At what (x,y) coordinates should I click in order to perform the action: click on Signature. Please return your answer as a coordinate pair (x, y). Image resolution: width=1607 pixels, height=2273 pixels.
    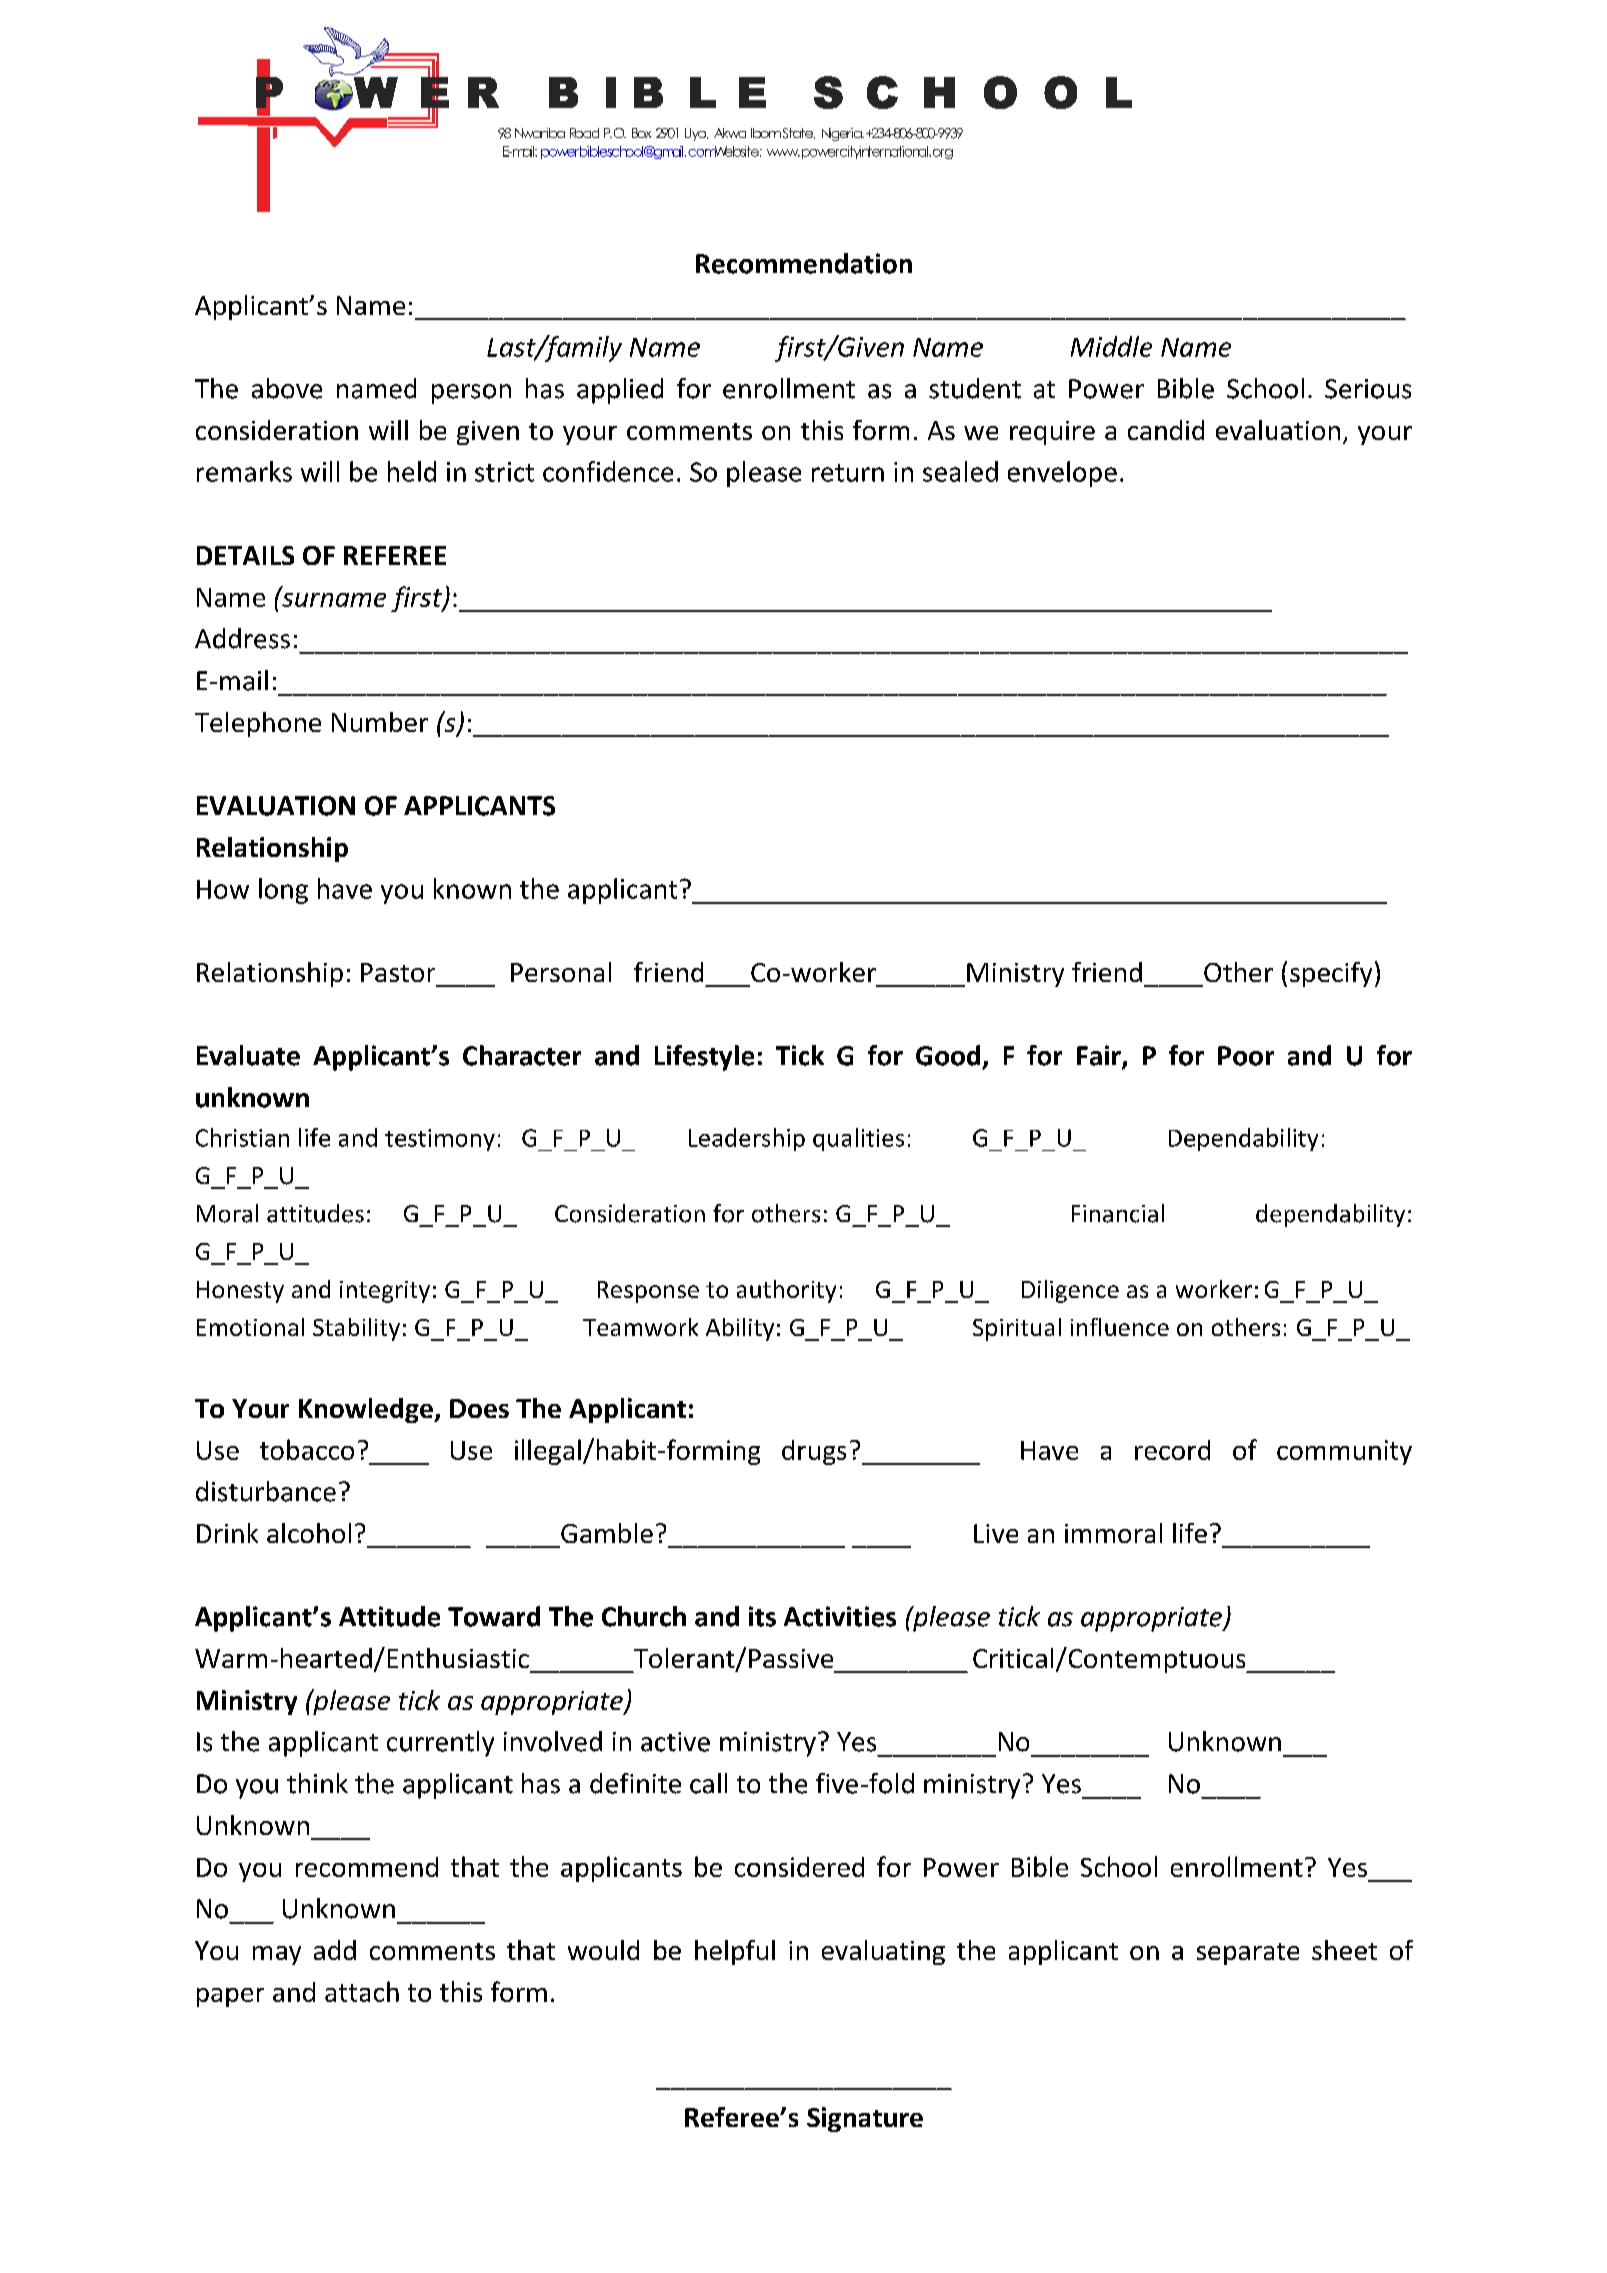
    Looking at the image, I should click on (865, 2119).
